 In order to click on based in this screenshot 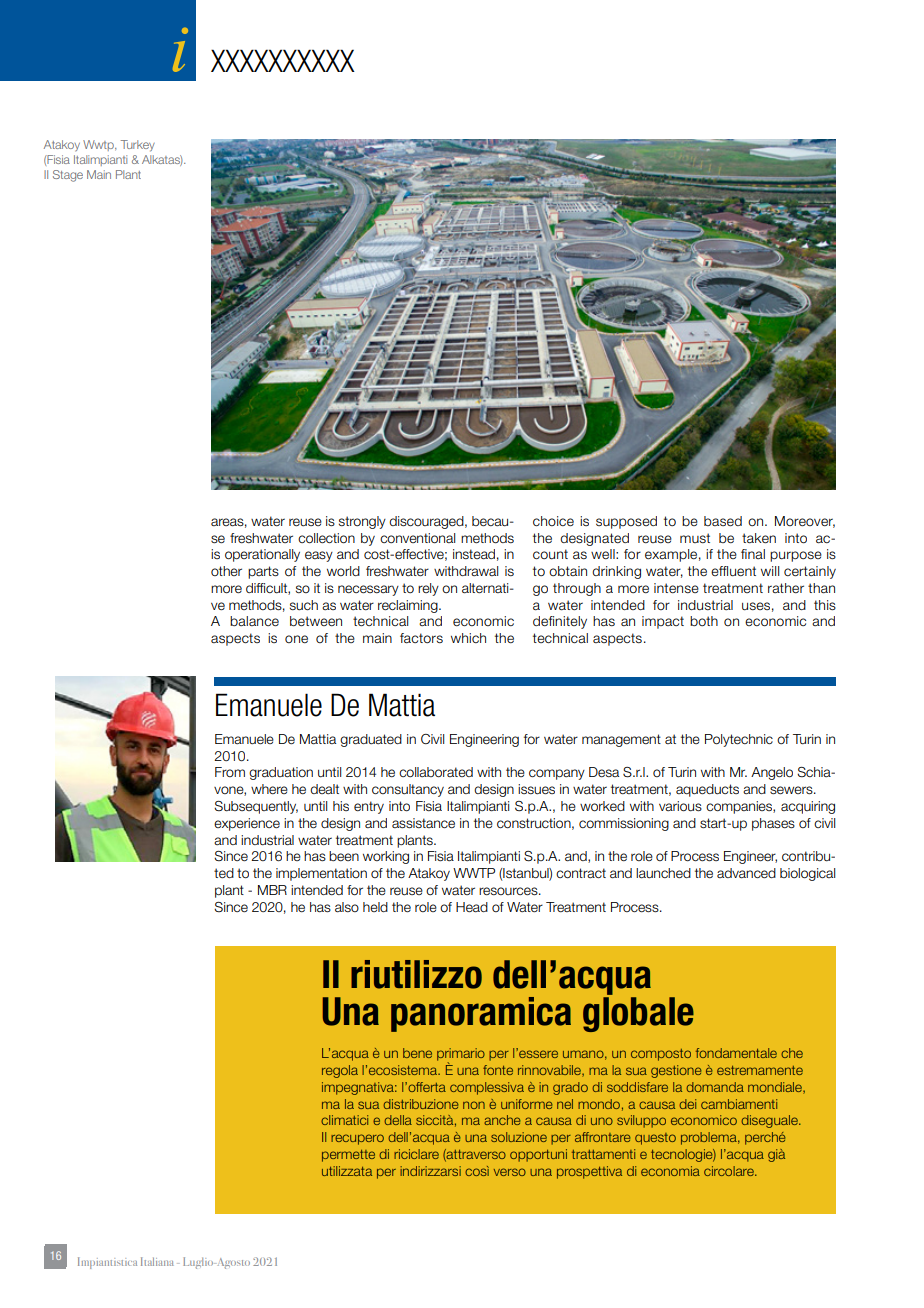, I will do `click(723, 521)`.
